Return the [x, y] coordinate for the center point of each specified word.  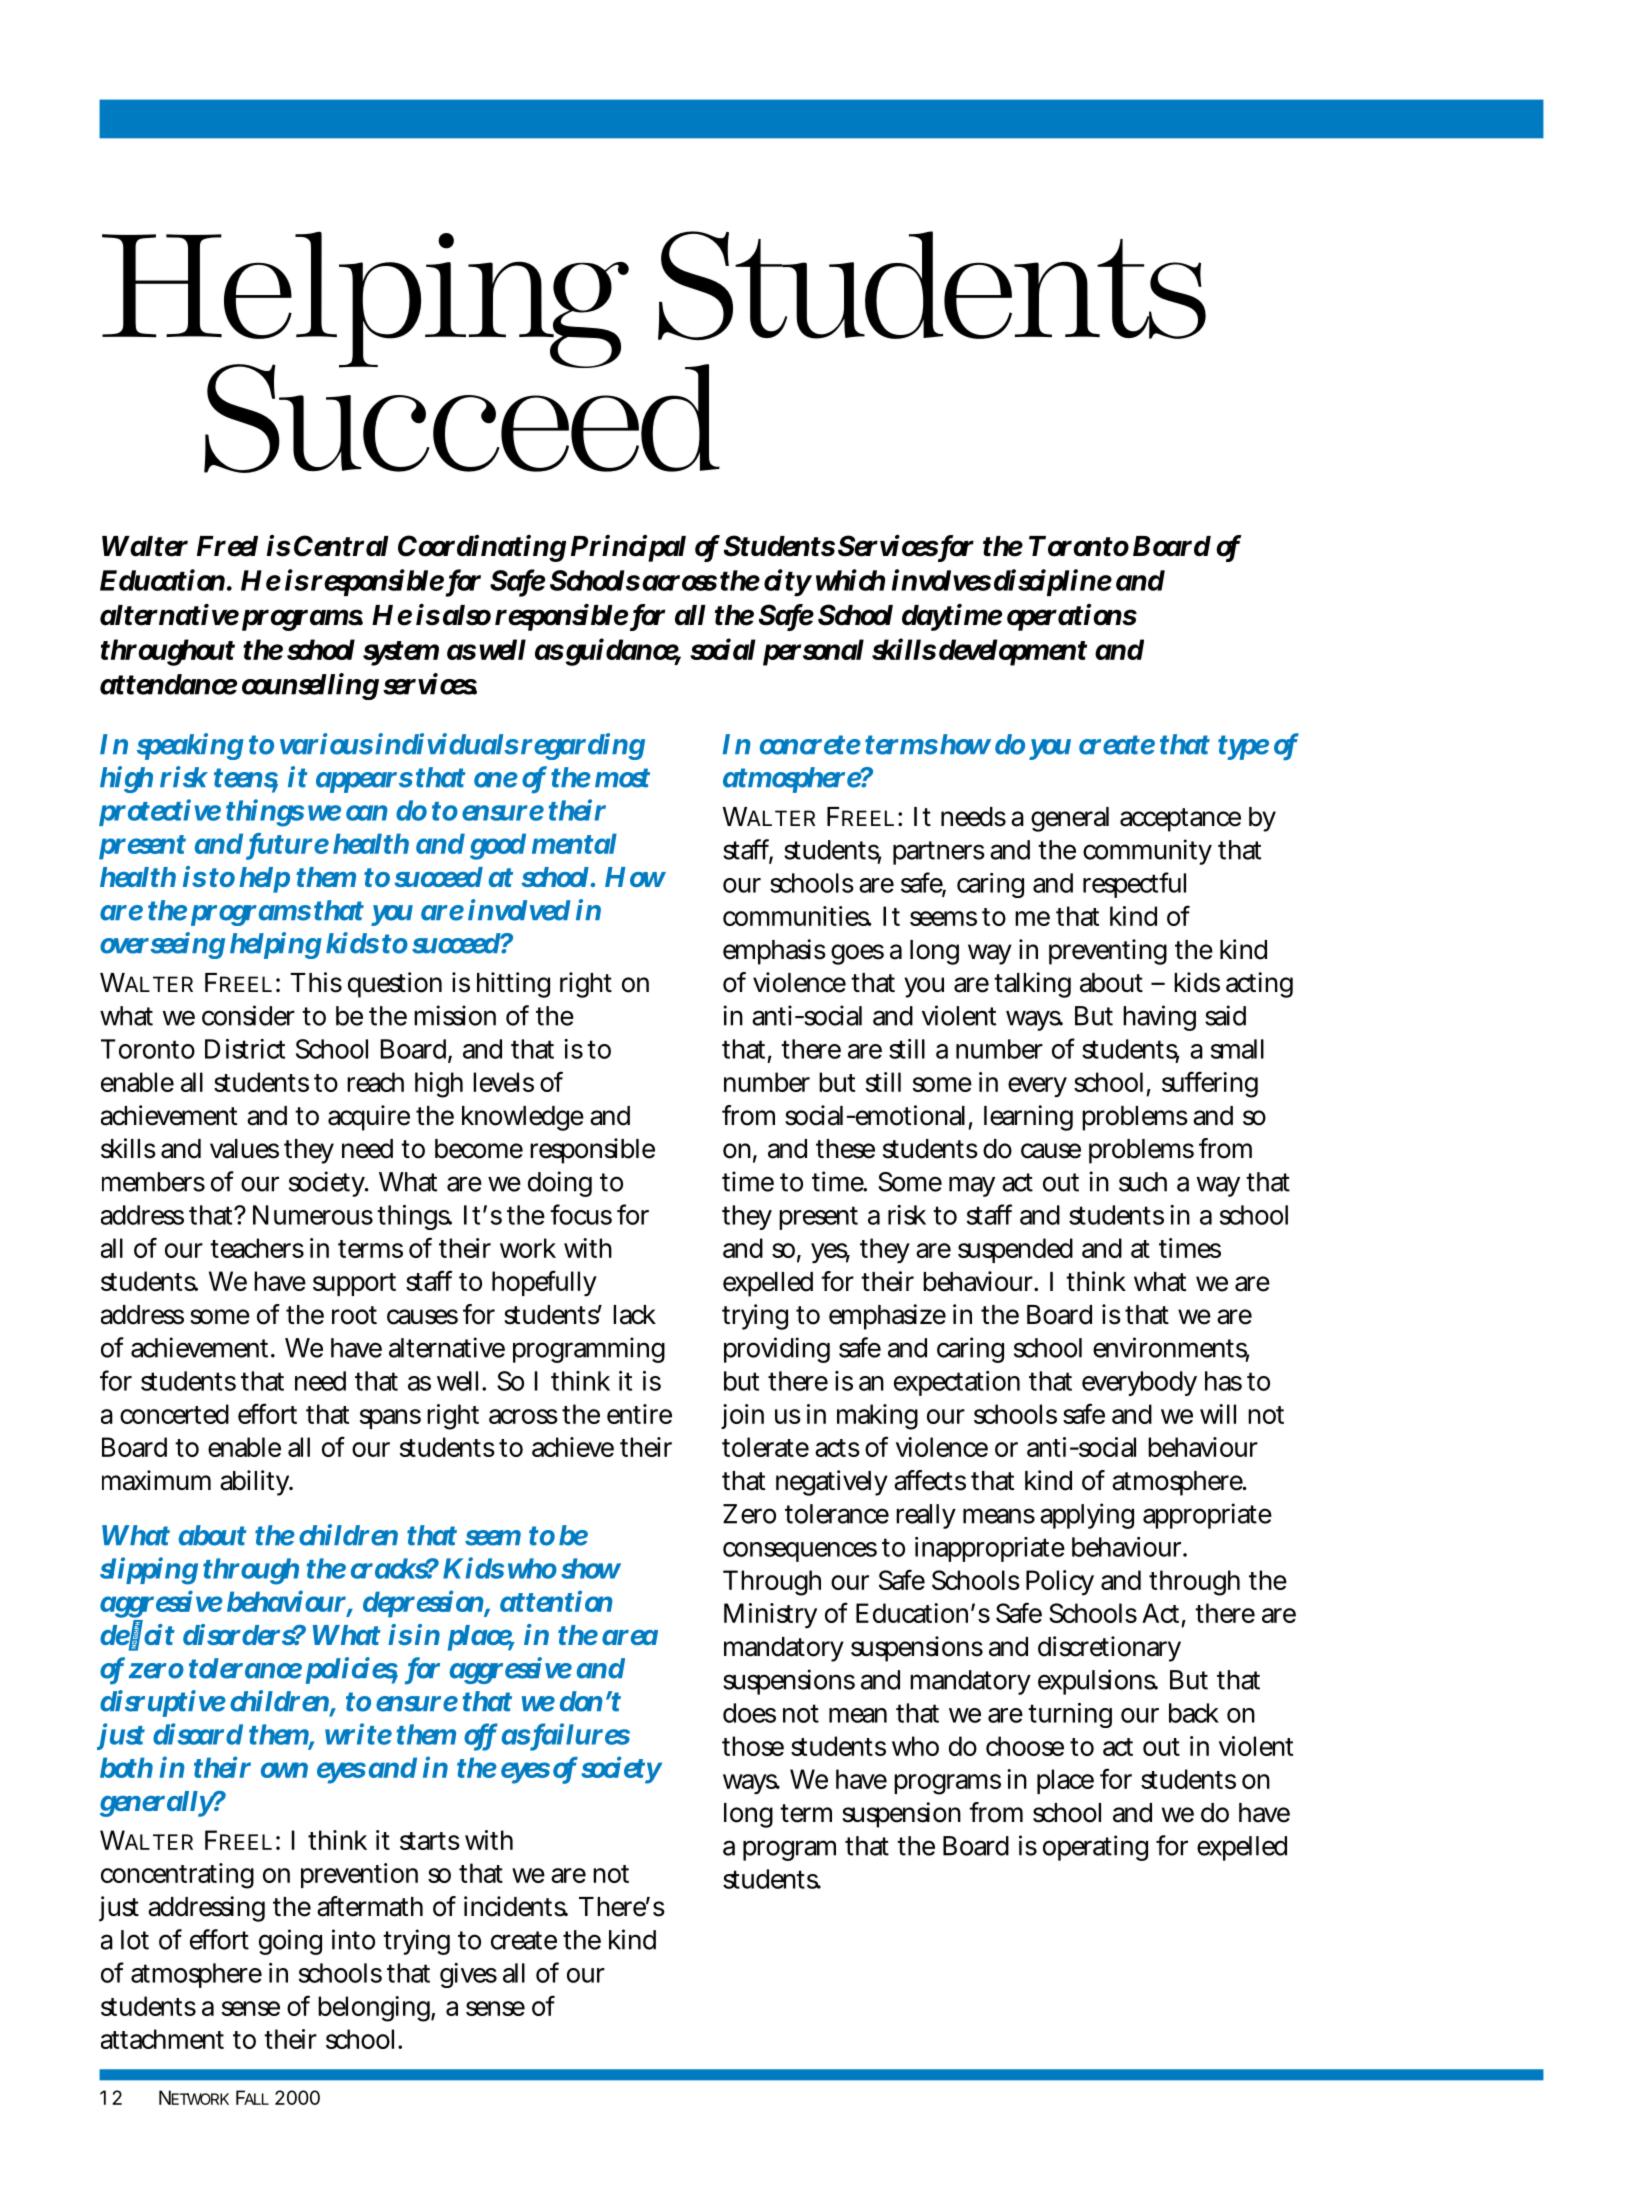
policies [351, 1670]
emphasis [774, 952]
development [1013, 652]
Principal [628, 548]
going [290, 1942]
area [630, 1637]
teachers [257, 1248]
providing [777, 1350]
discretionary [1109, 1649]
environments [1171, 1348]
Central [341, 546]
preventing [1108, 952]
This [316, 982]
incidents [516, 1906]
